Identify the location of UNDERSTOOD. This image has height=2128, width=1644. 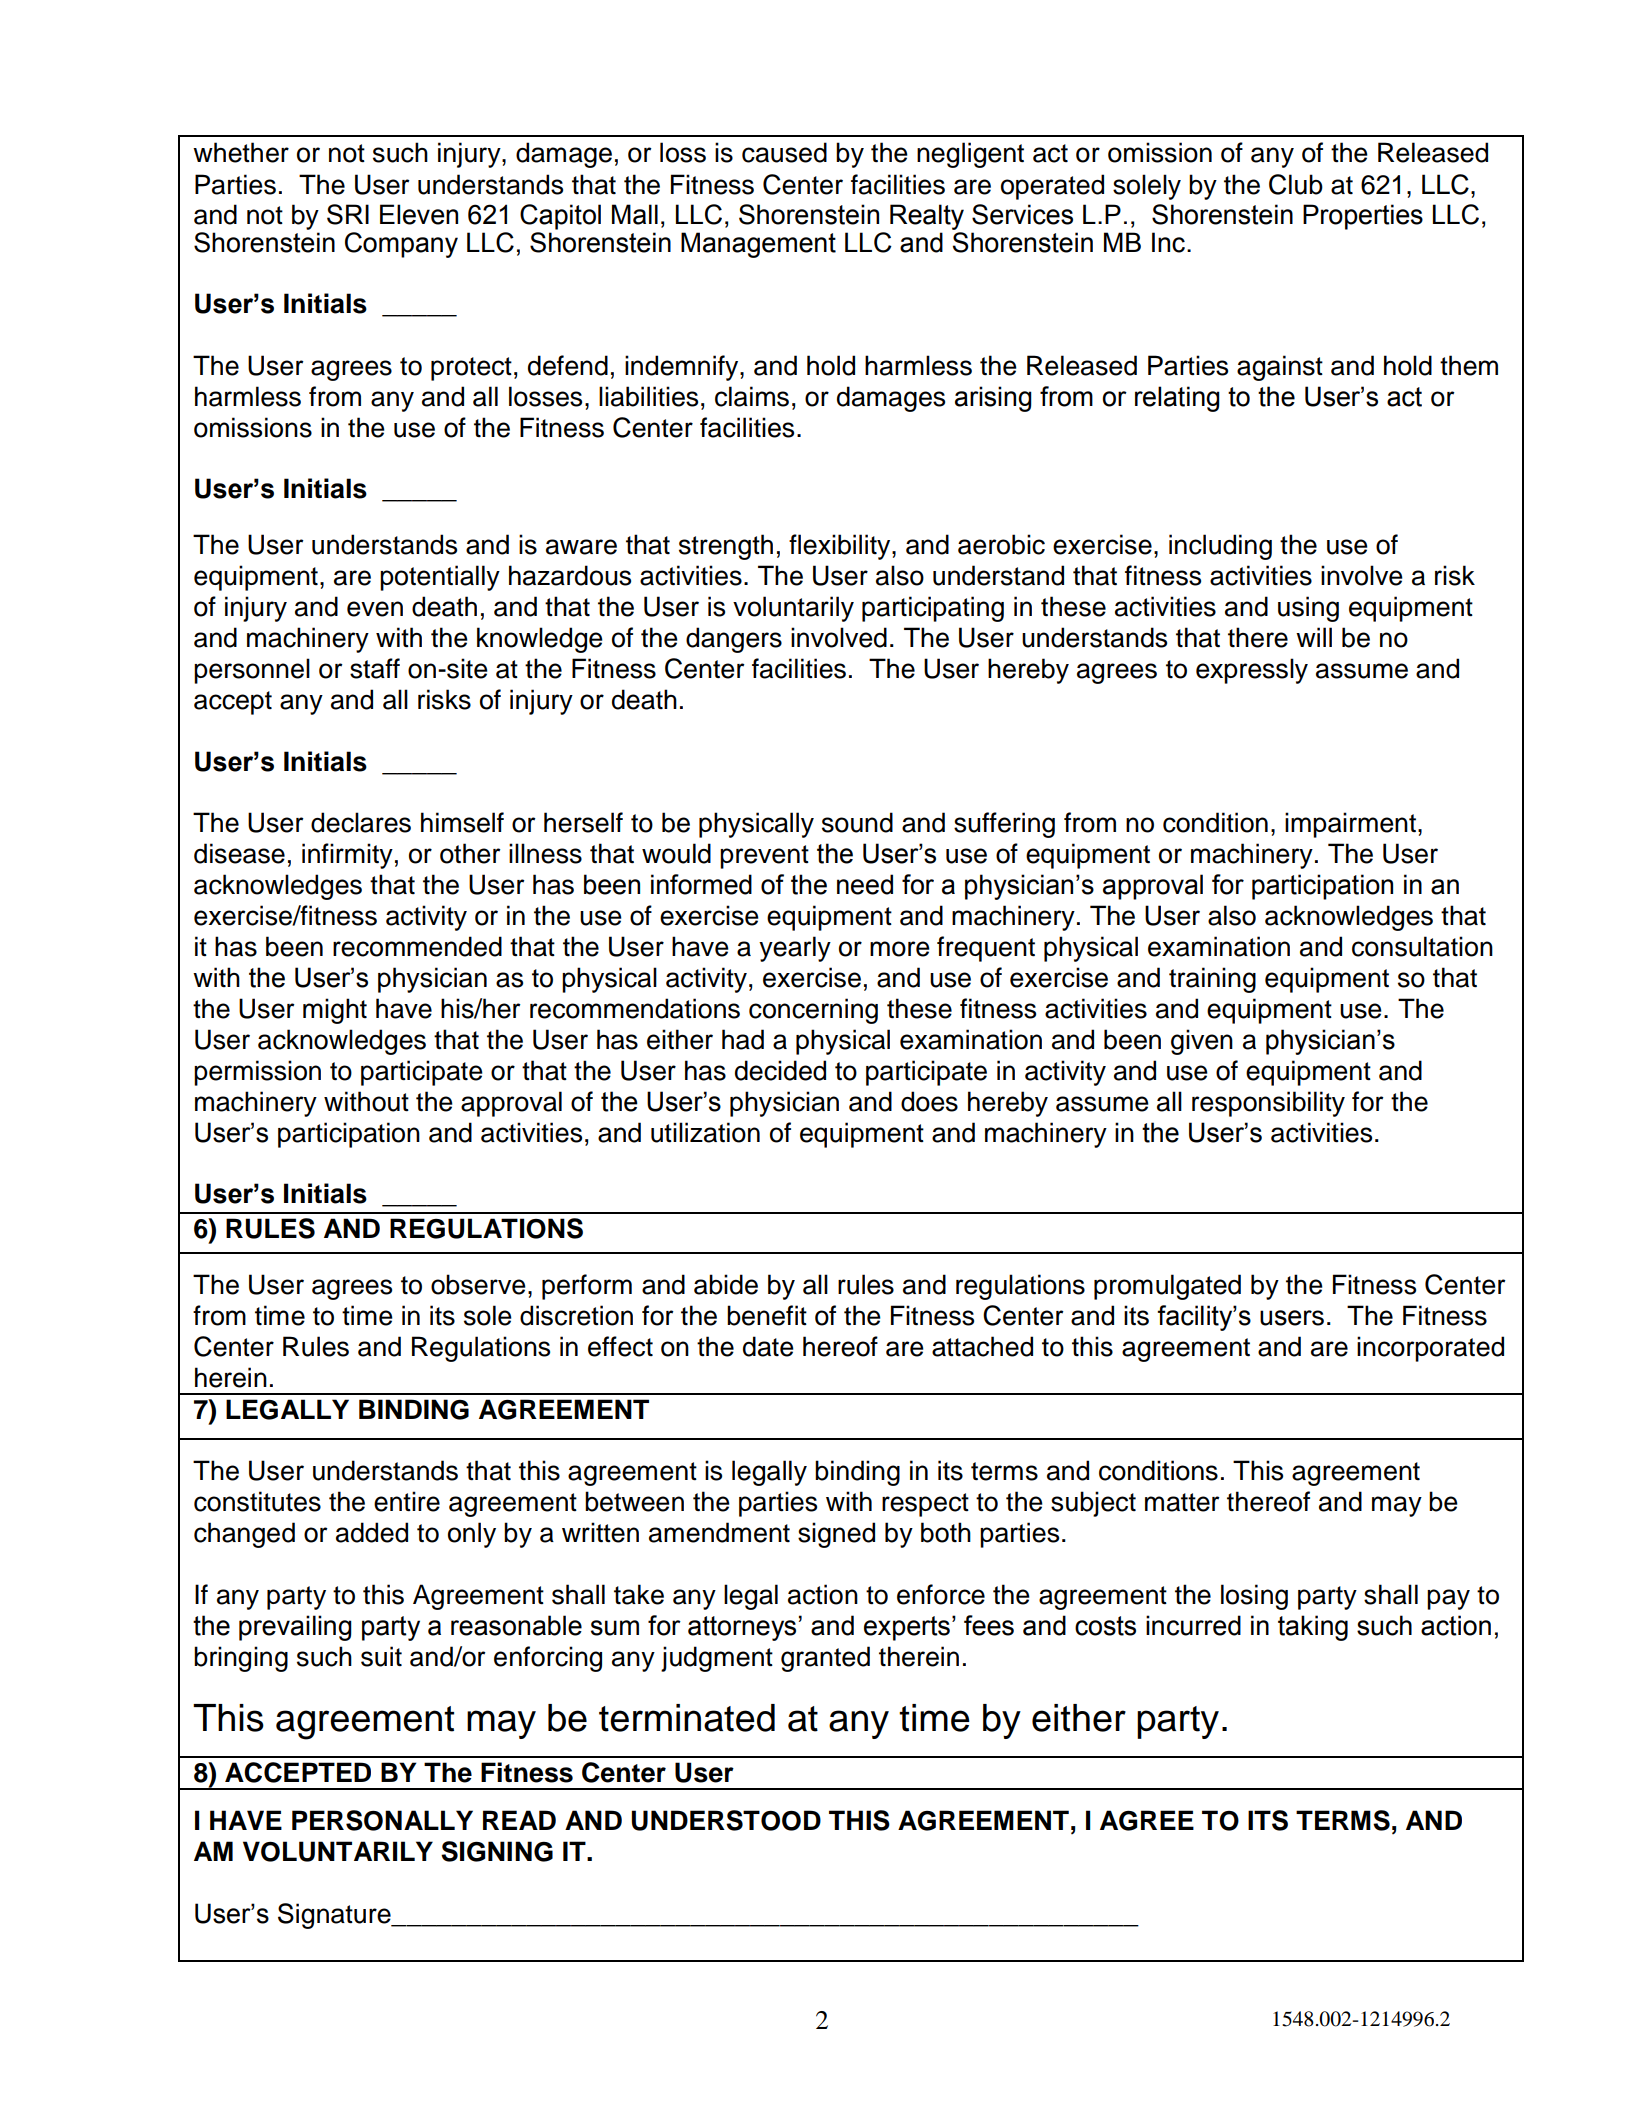
(726, 1820).
